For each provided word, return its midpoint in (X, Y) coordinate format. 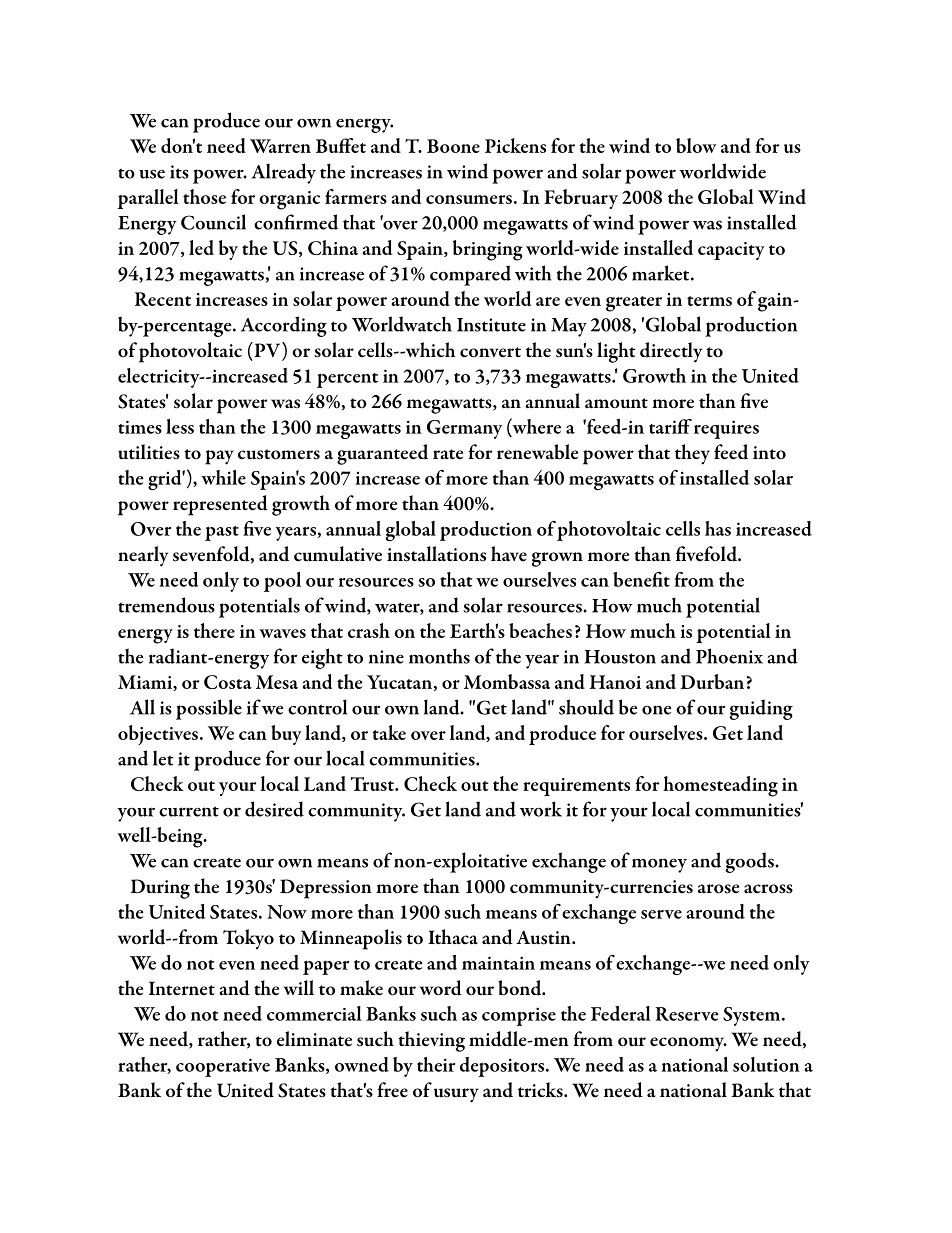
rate (448, 454)
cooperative (223, 1067)
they (692, 454)
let (163, 758)
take (389, 732)
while (223, 477)
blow (696, 145)
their (436, 1064)
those (204, 196)
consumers (469, 199)
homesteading (720, 786)
